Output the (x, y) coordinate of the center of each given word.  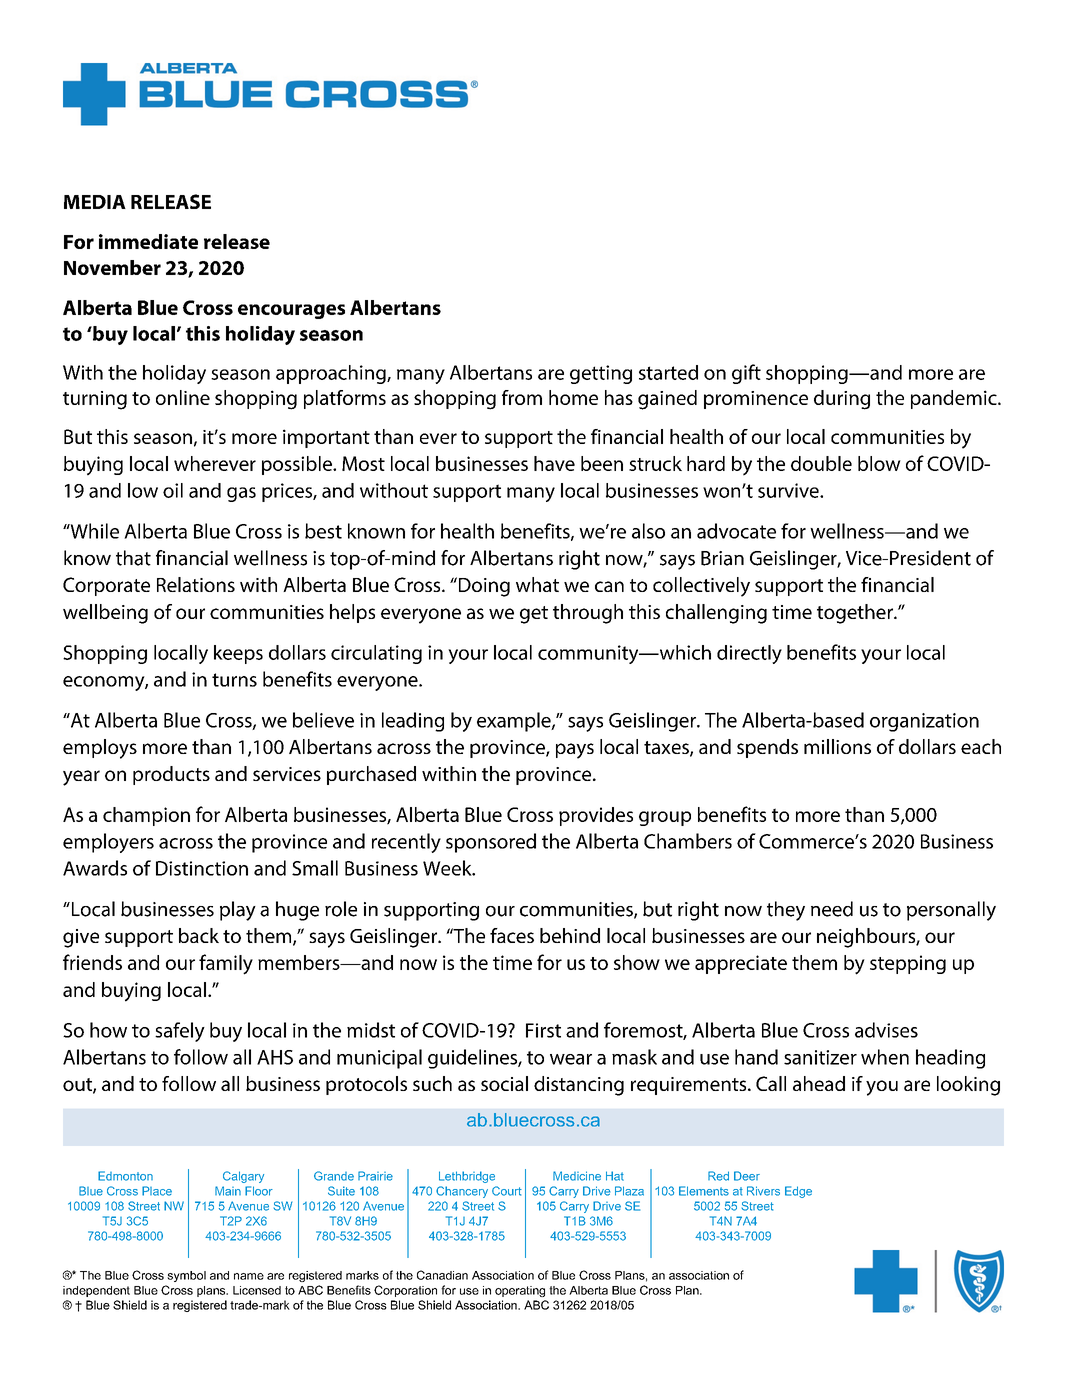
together (856, 614)
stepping (908, 964)
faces (512, 935)
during (842, 400)
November (112, 267)
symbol (186, 1276)
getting (601, 374)
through (588, 614)
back (199, 935)
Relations (196, 584)
